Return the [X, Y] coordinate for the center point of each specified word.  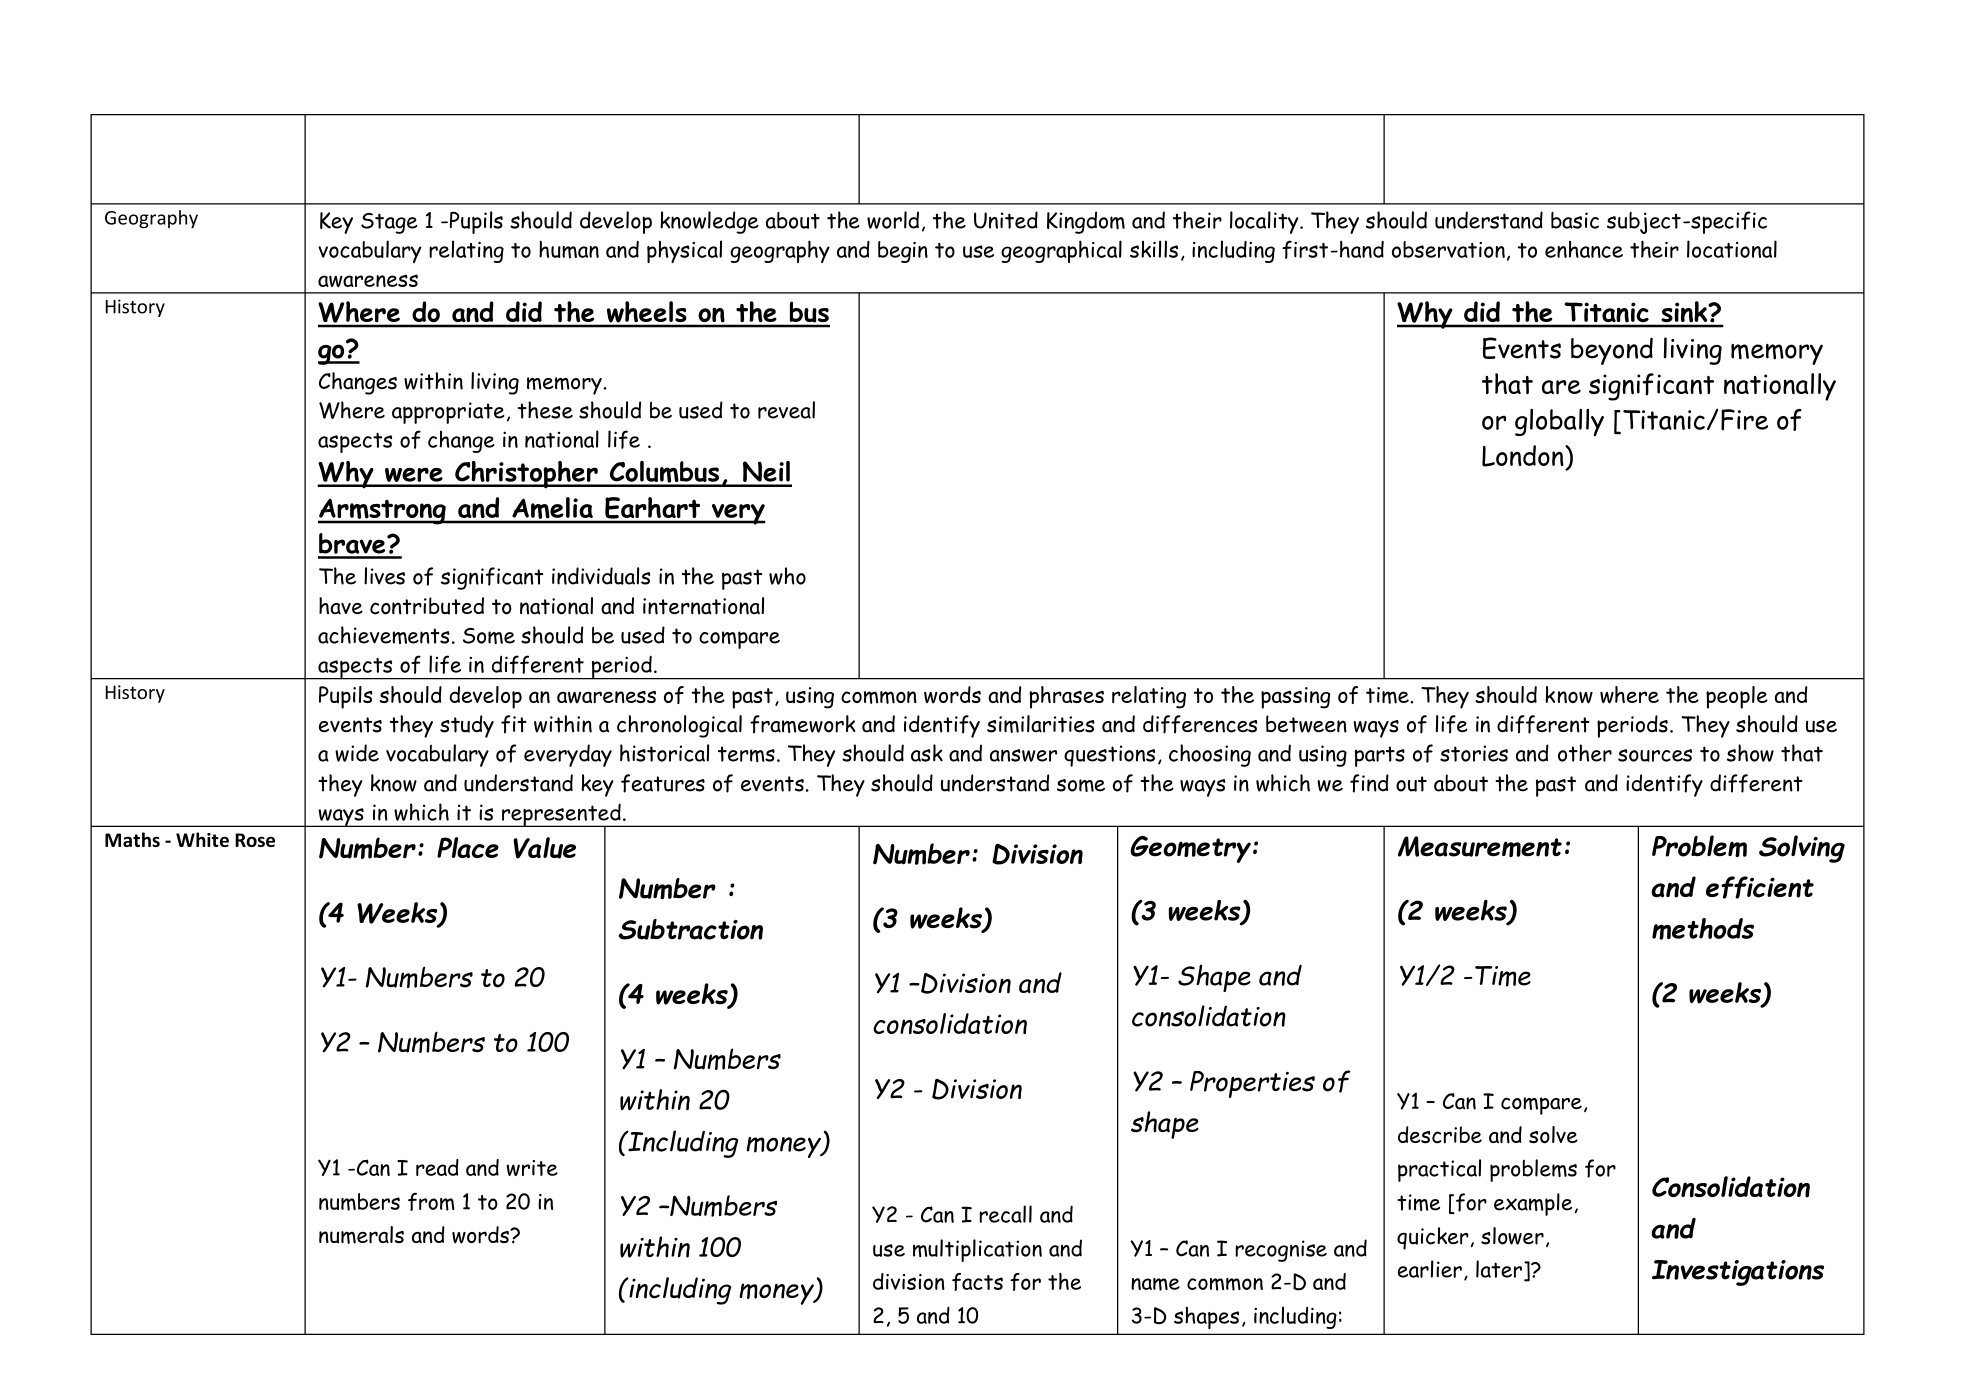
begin [903, 252]
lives [384, 576]
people [1737, 697]
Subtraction [690, 929]
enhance [1584, 249]
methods [1703, 929]
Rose [255, 840]
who [787, 576]
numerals [361, 1235]
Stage [389, 223]
